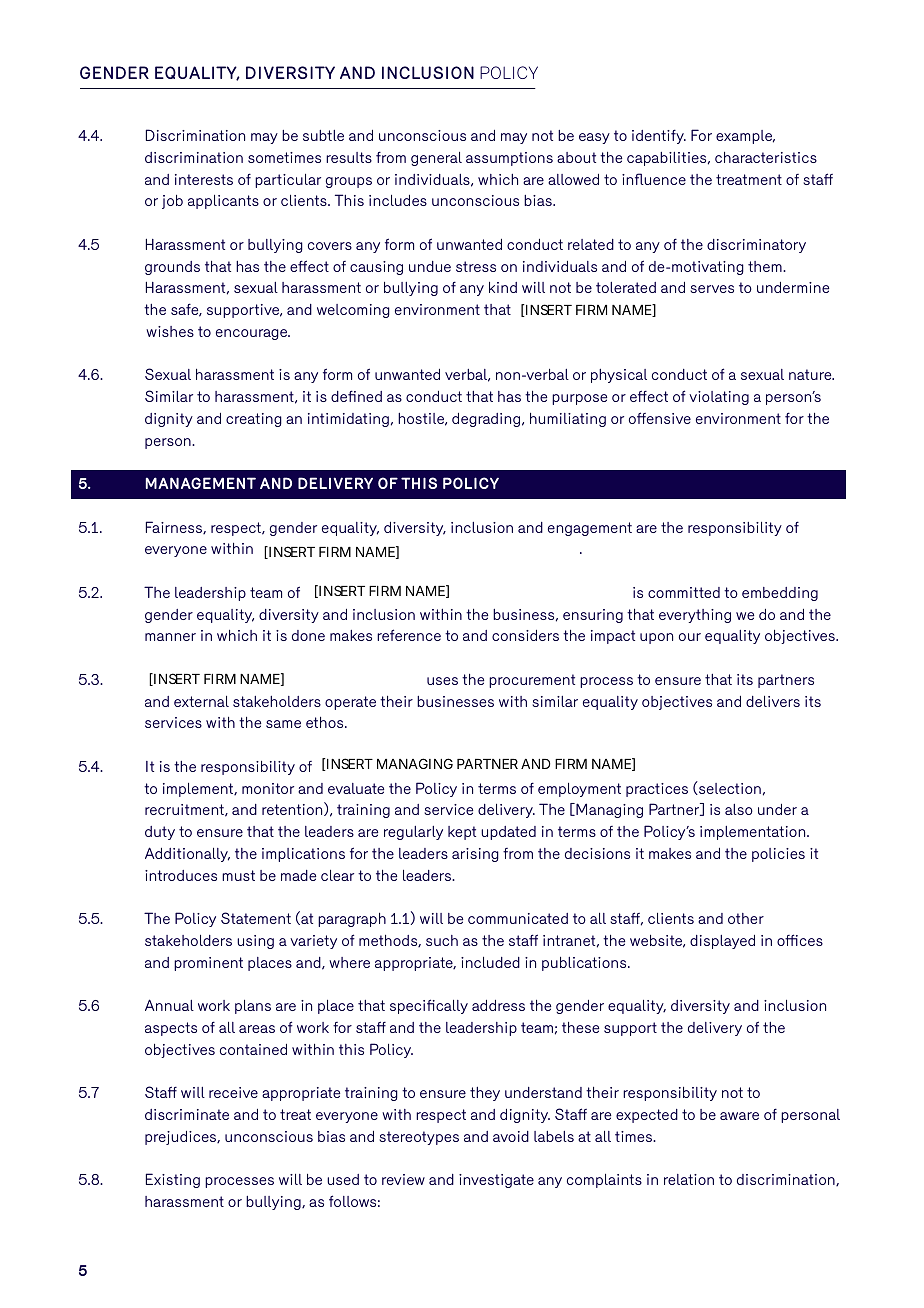  What do you see at coordinates (182, 1138) in the image?
I see `prejudices` at bounding box center [182, 1138].
